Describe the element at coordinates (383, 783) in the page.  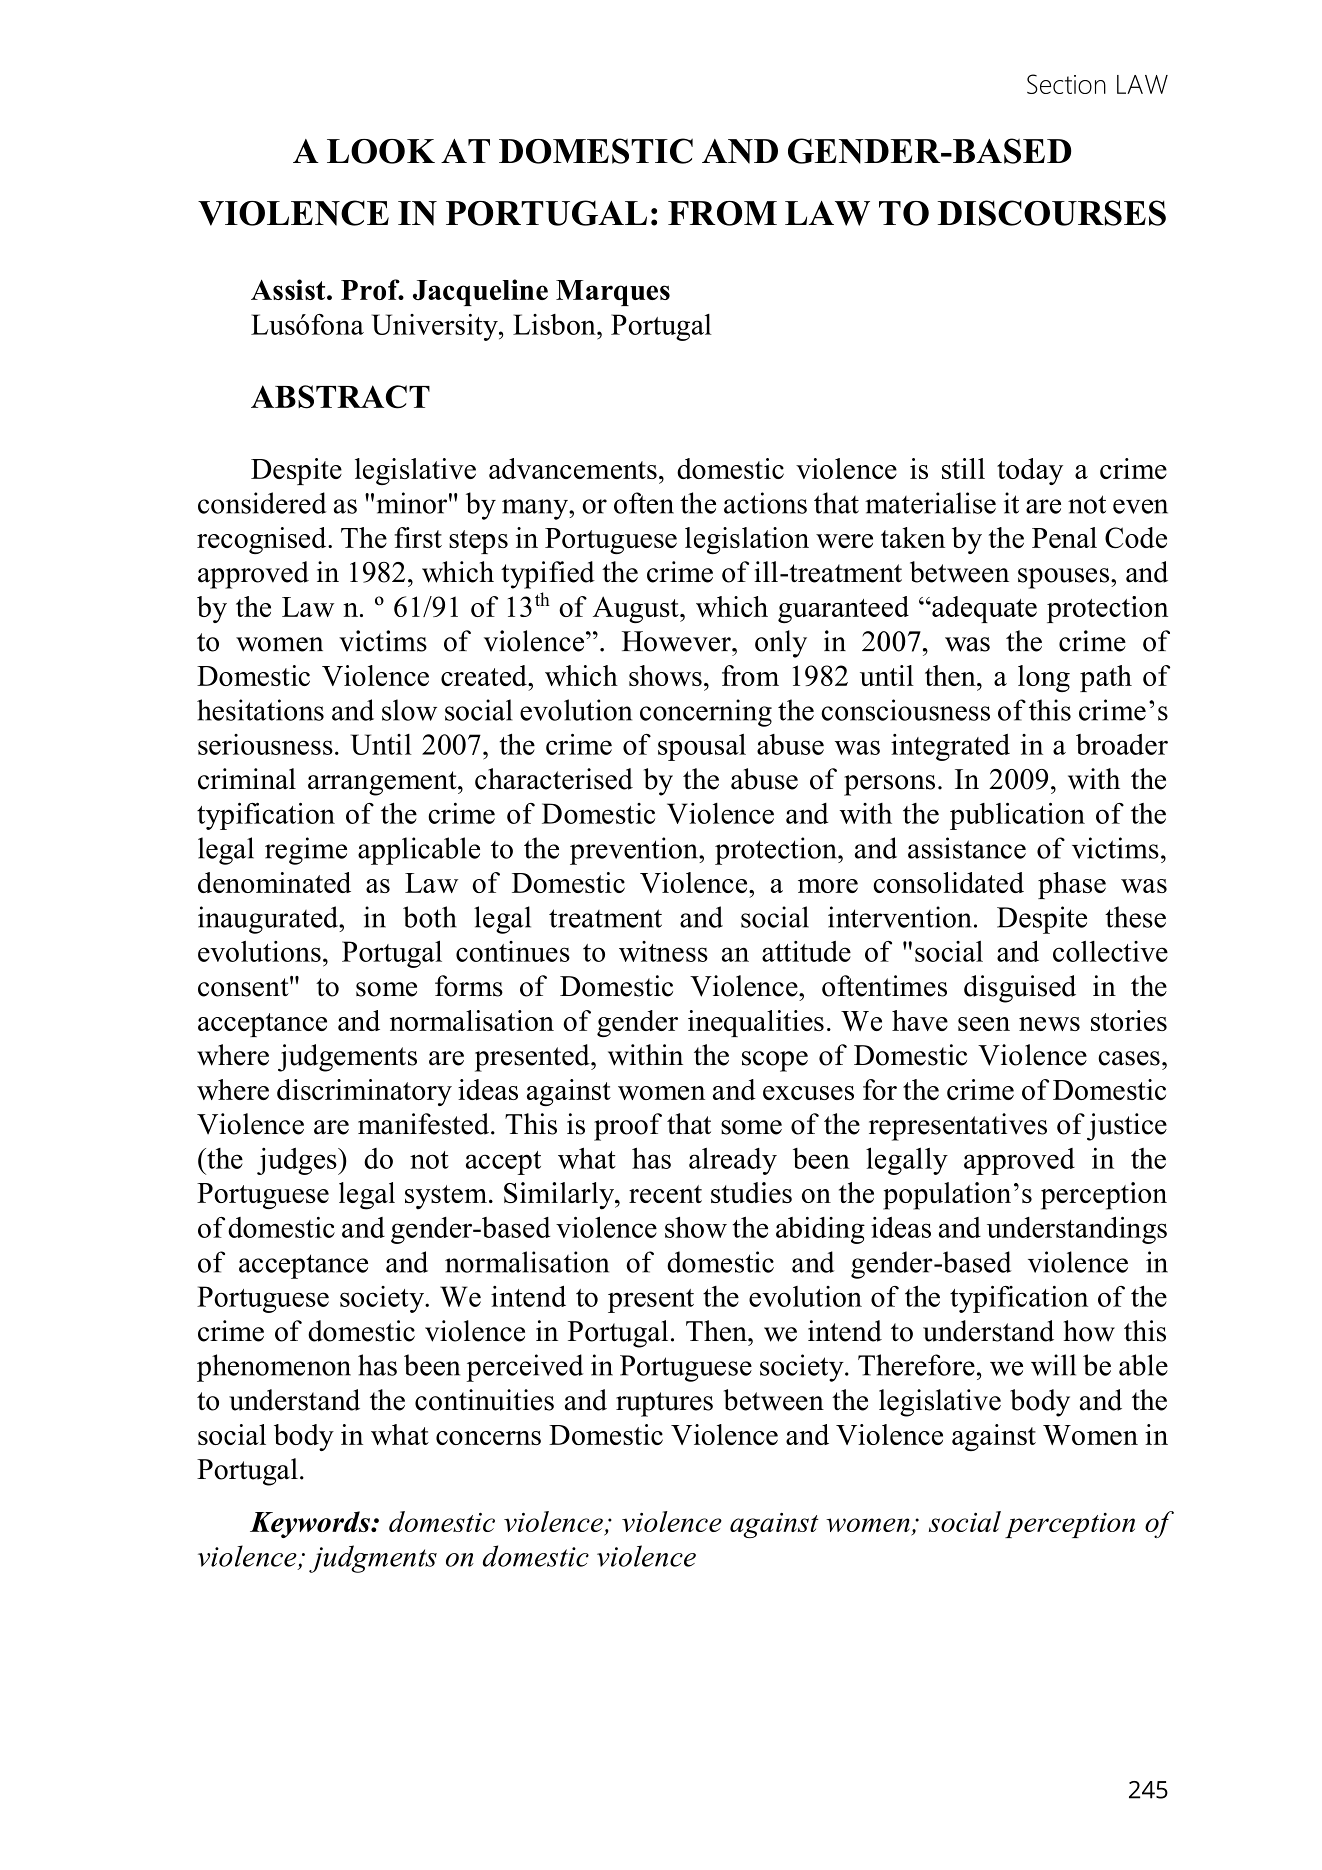
I see `arrangement` at that location.
